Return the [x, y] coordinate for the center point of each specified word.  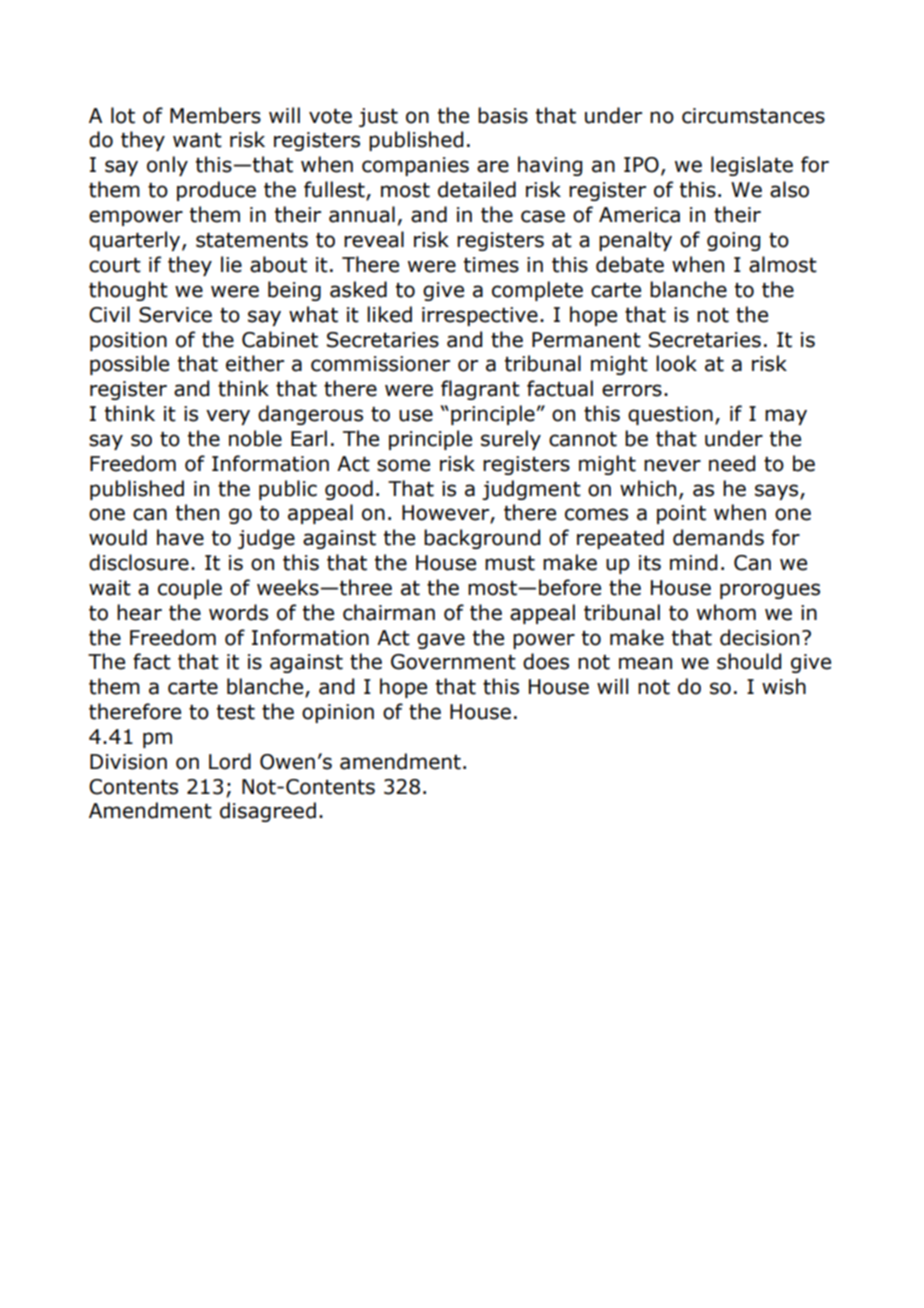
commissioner [380, 364]
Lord [230, 761]
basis [503, 115]
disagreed [268, 812]
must [510, 563]
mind [693, 562]
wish [784, 686]
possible [129, 365]
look [676, 363]
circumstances [753, 116]
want [197, 140]
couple [190, 589]
